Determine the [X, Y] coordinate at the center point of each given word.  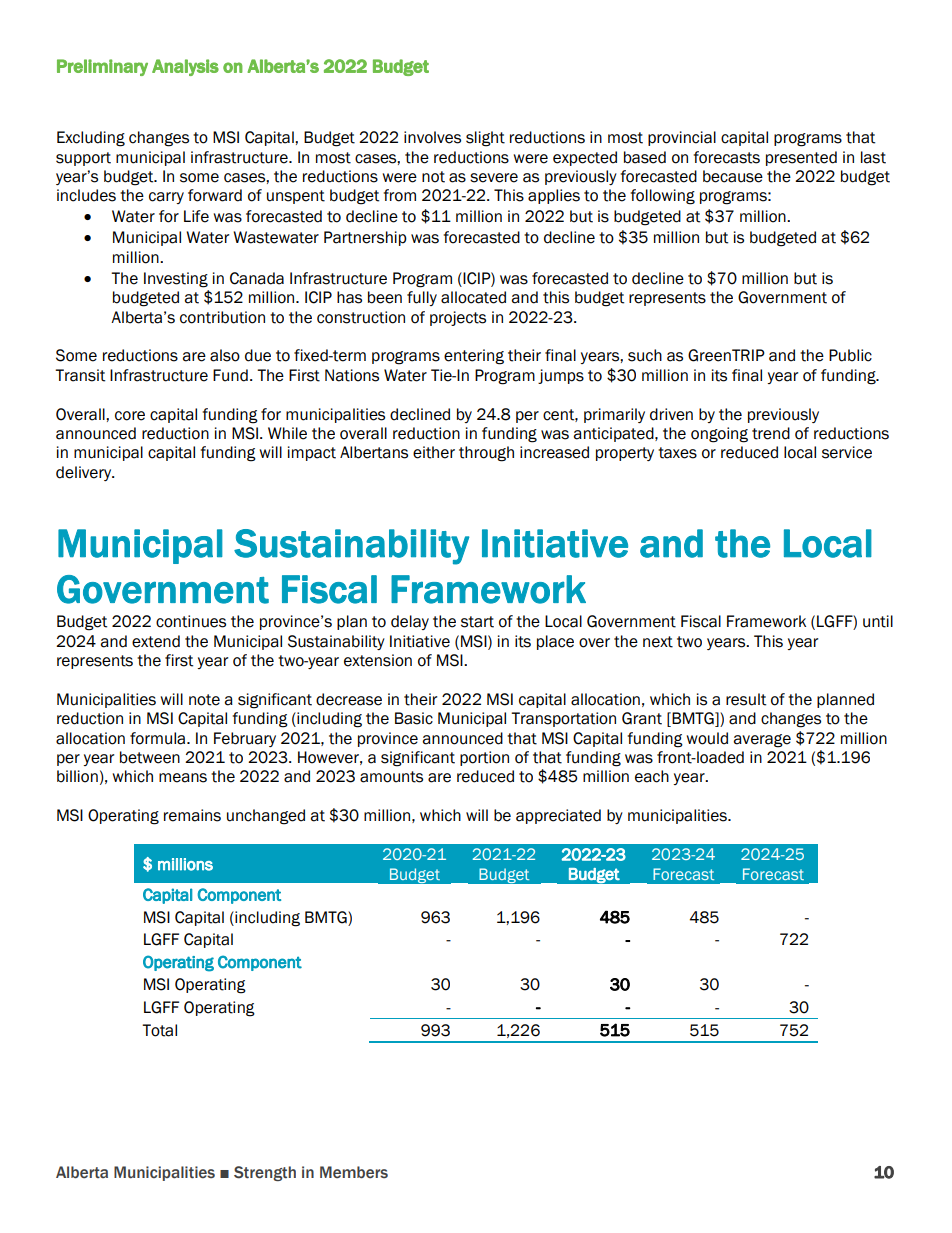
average [762, 741]
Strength [265, 1173]
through [486, 454]
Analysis [185, 67]
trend [771, 433]
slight [485, 139]
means [183, 778]
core [130, 416]
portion [484, 758]
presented [801, 158]
